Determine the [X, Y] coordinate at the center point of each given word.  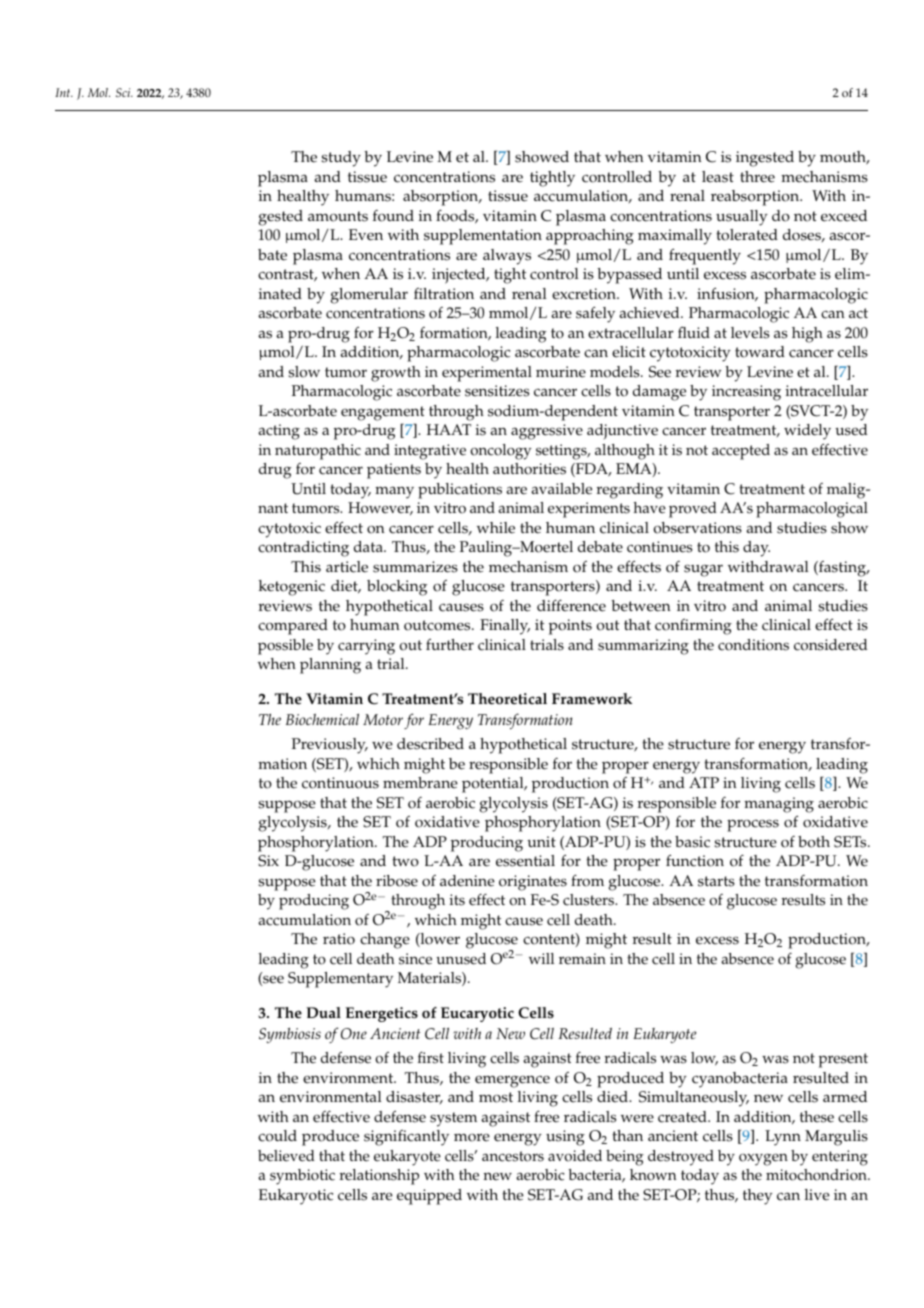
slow [304, 372]
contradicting [303, 549]
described [430, 744]
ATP [704, 782]
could [277, 1136]
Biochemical [322, 719]
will [541, 958]
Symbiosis [290, 1035]
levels [750, 333]
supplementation [483, 237]
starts [716, 881]
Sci [124, 92]
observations [698, 528]
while [496, 528]
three [757, 177]
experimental [487, 374]
